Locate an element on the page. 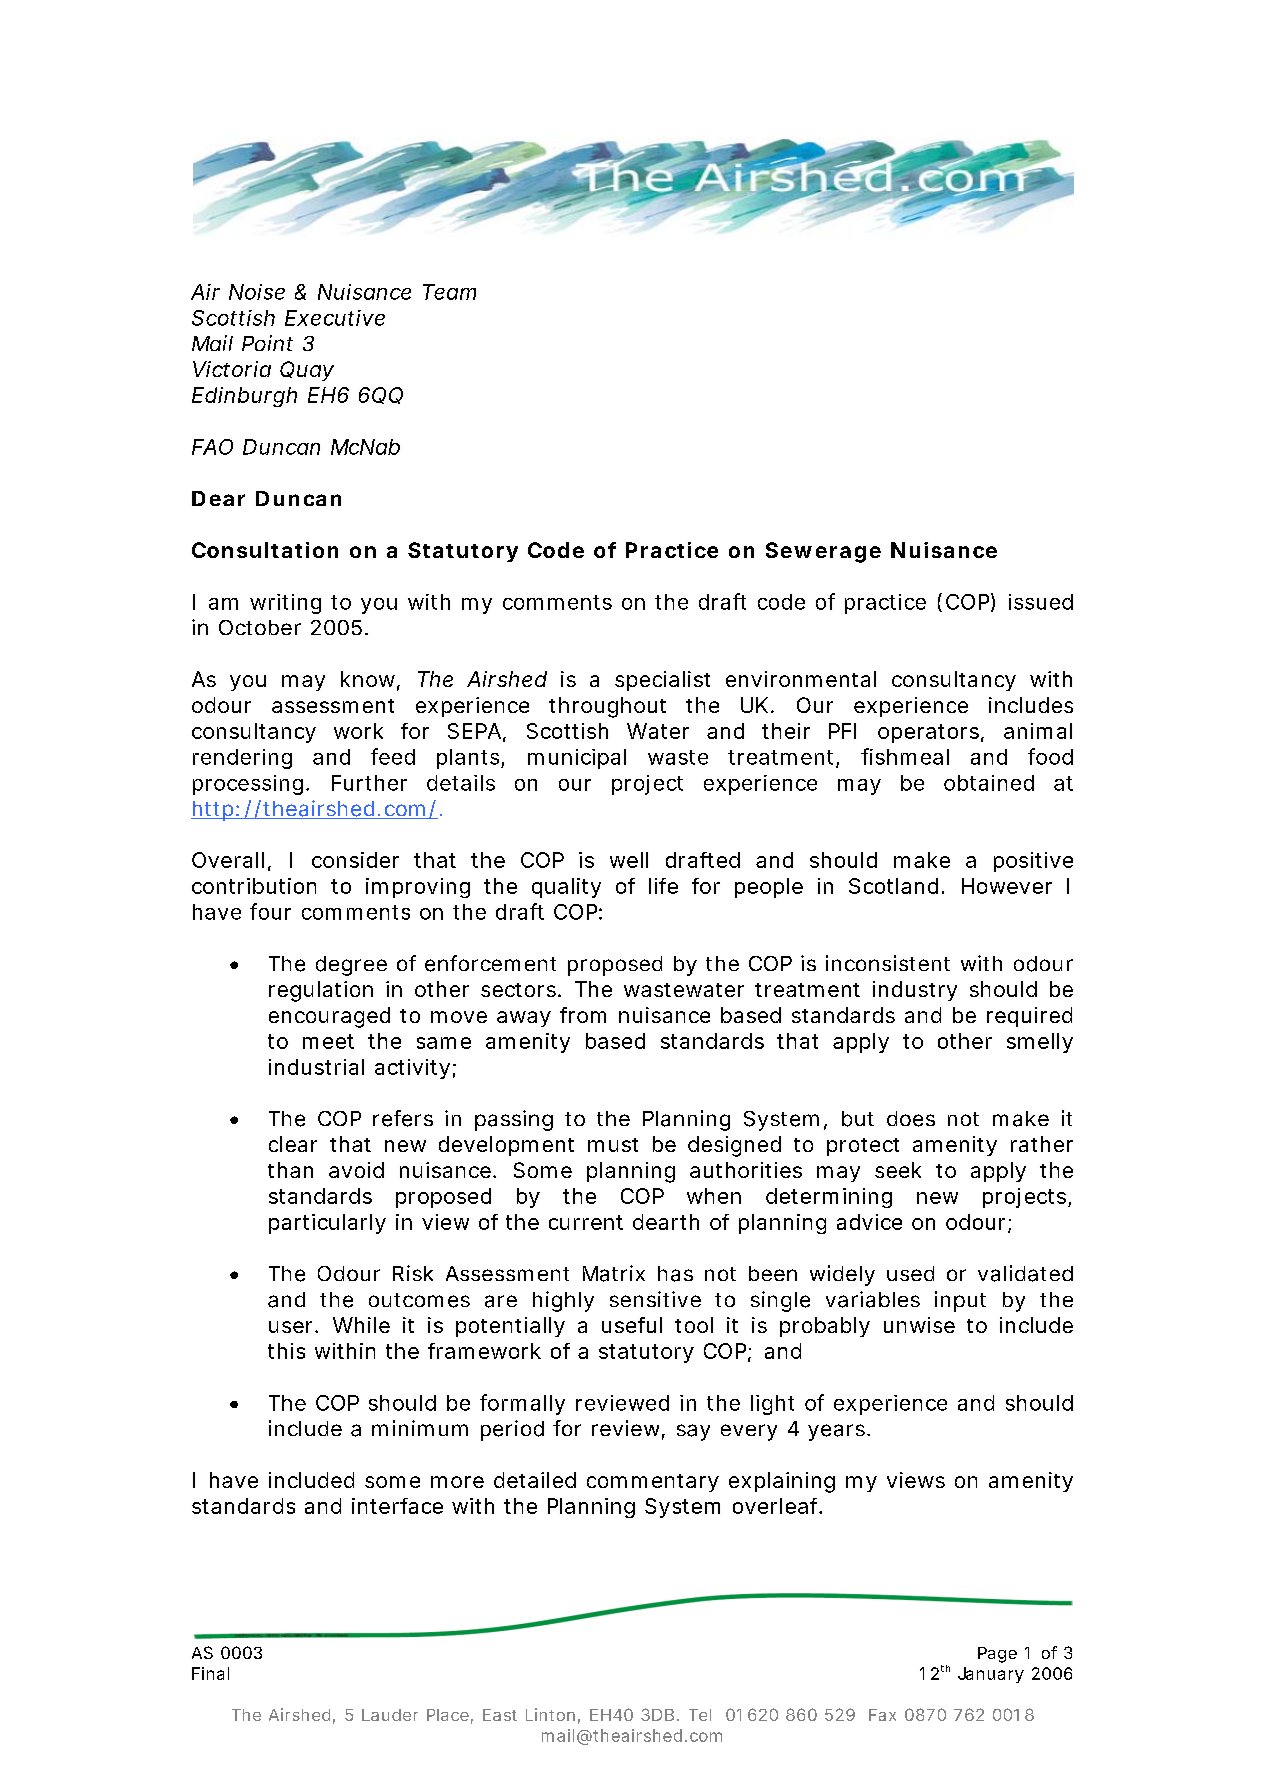  unwise is located at coordinates (919, 1325).
